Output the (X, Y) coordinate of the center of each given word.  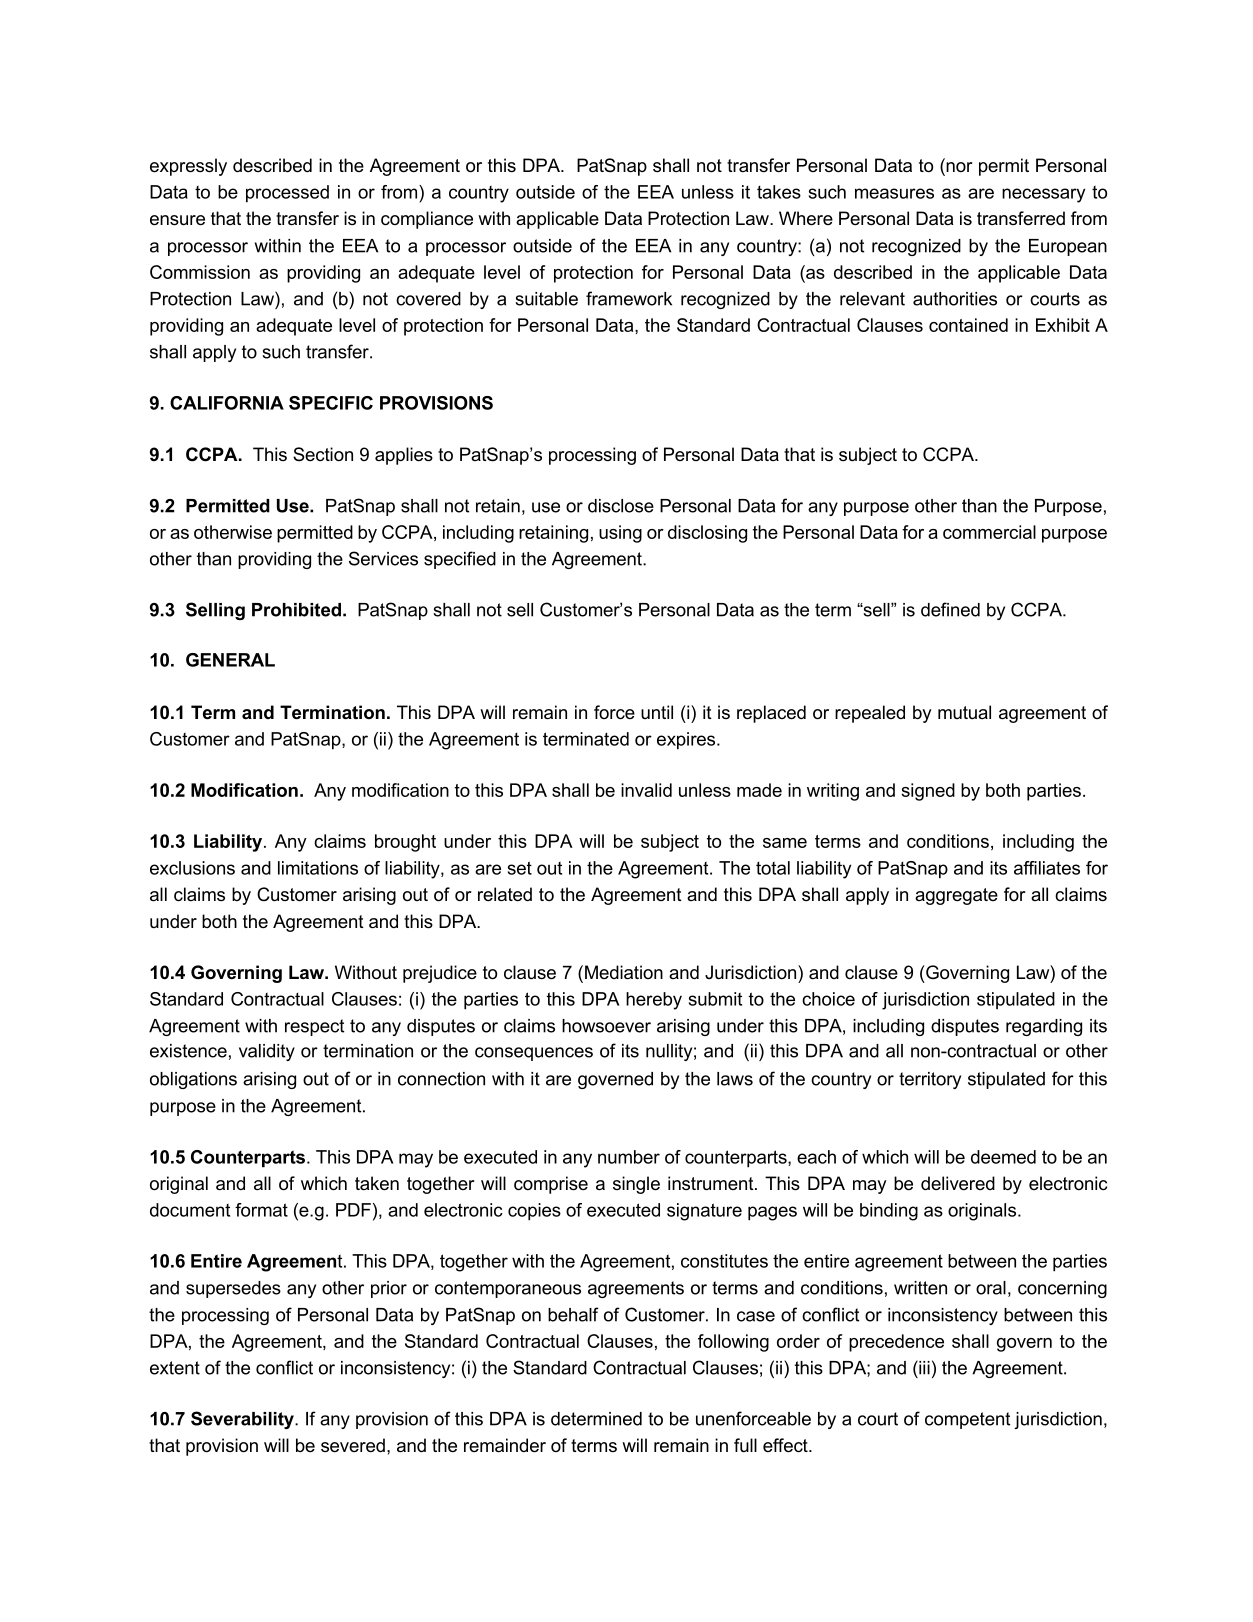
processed (287, 194)
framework (629, 298)
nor (958, 168)
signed (928, 792)
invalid (646, 790)
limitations (318, 868)
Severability (243, 1420)
